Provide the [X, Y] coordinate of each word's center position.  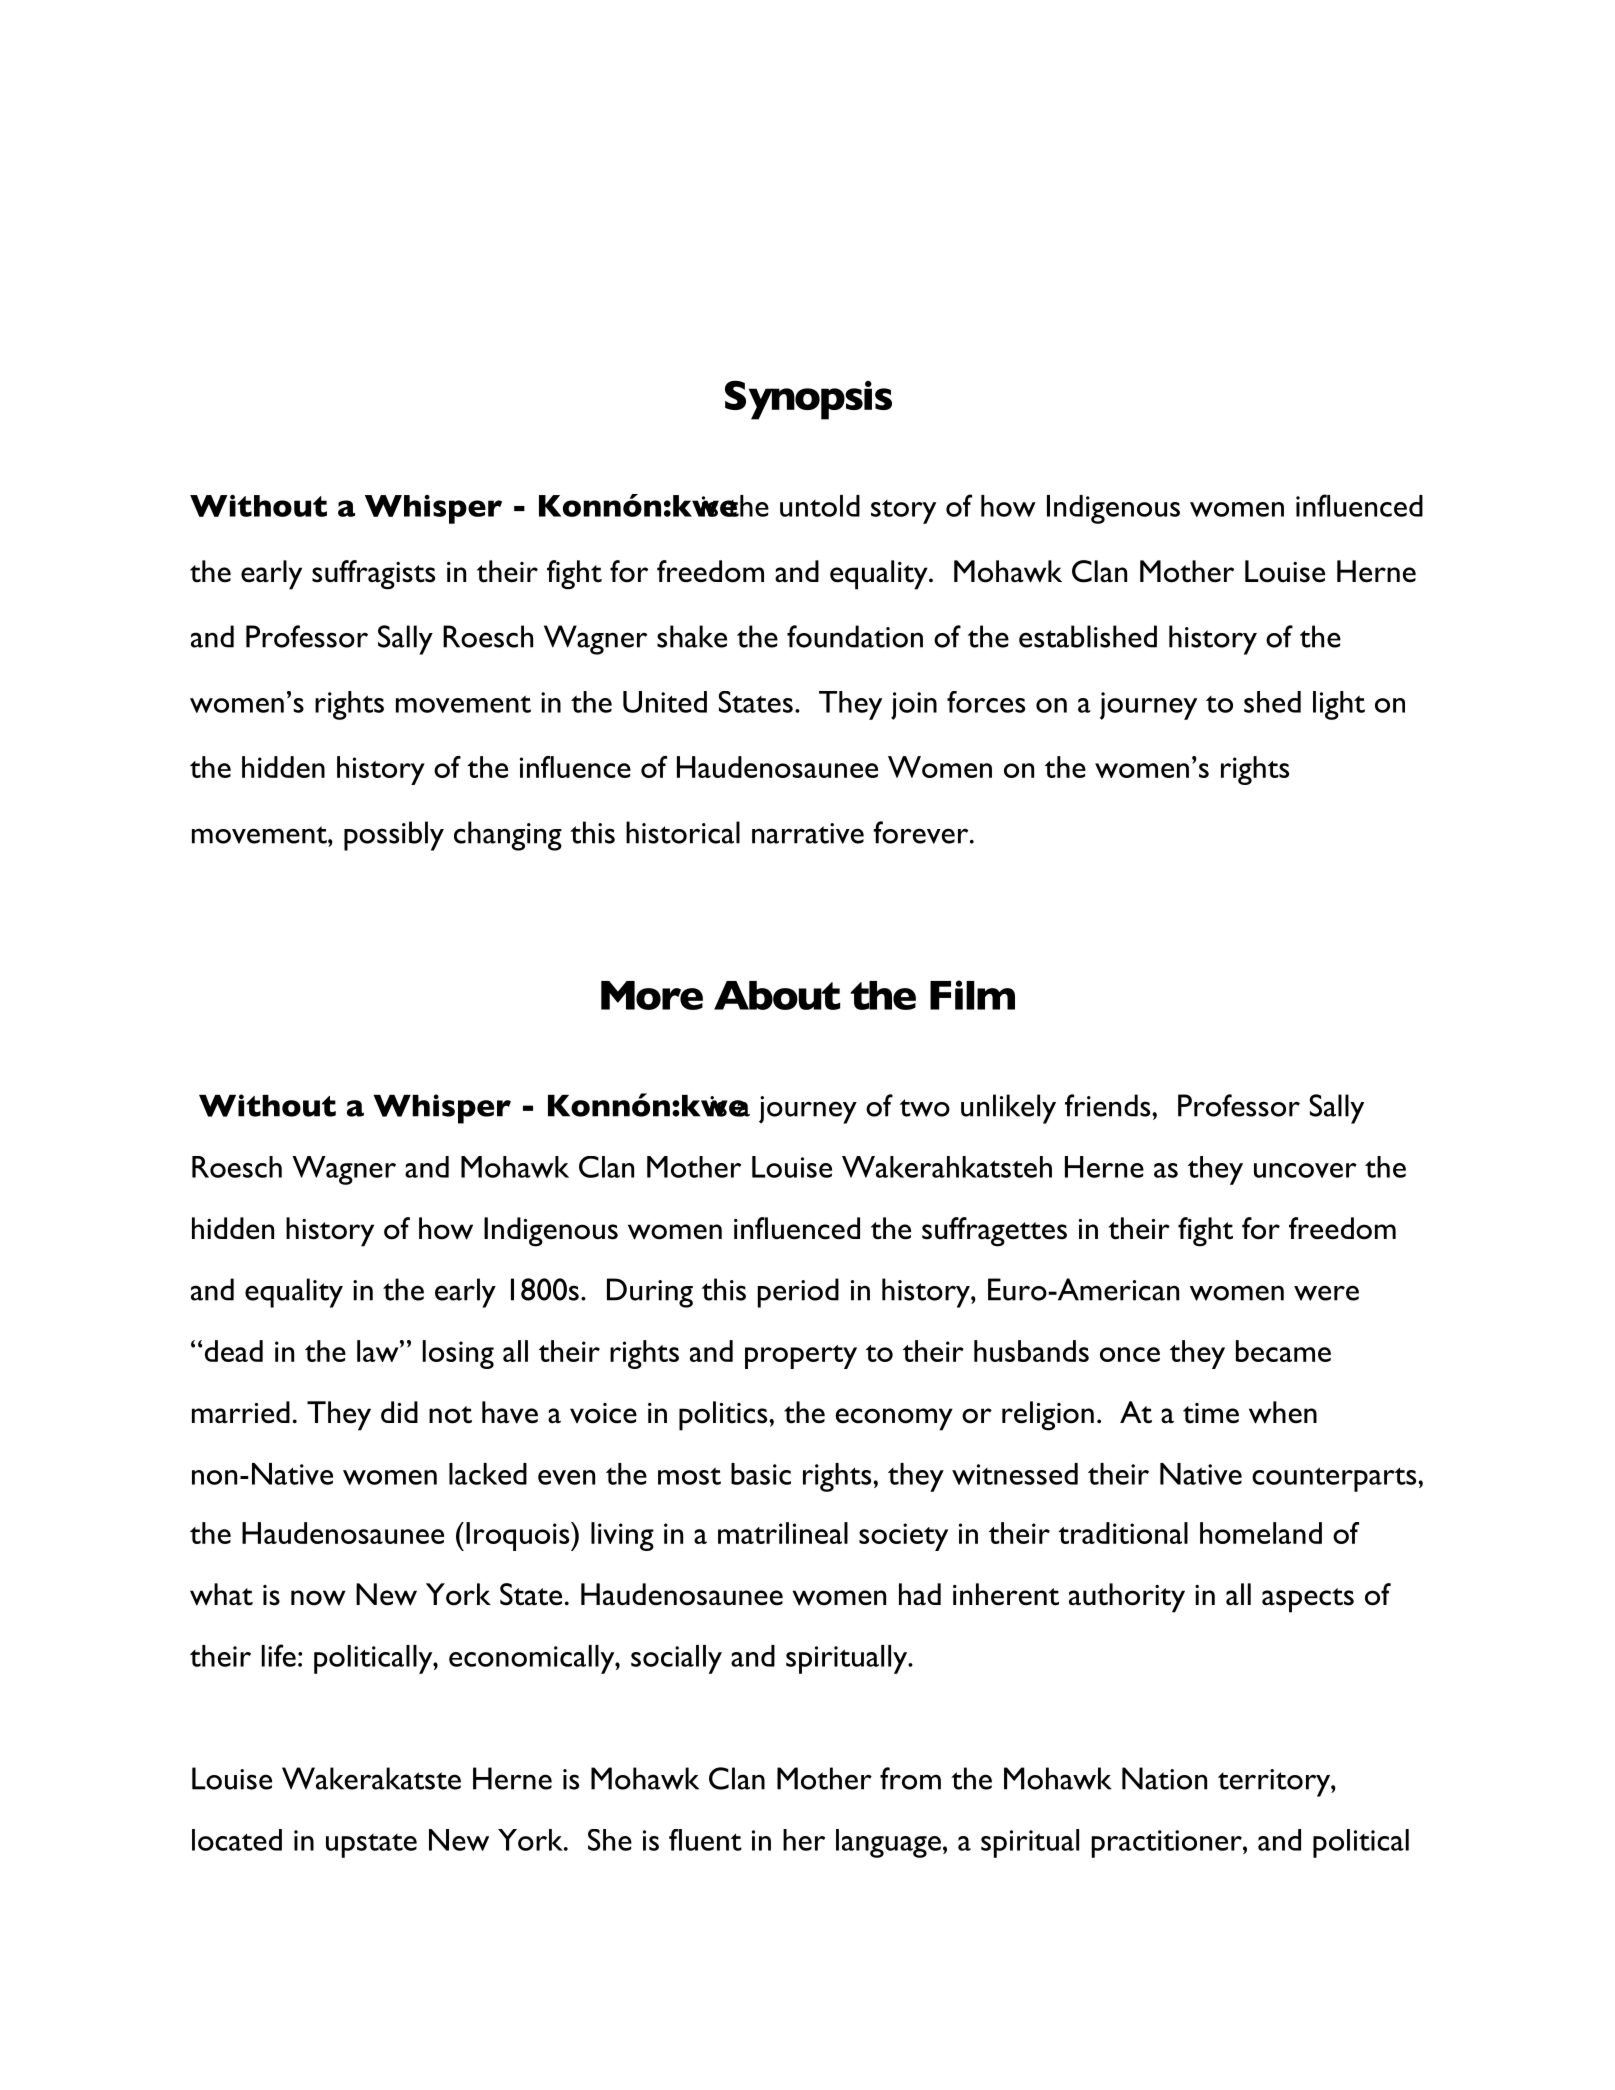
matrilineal [783, 1533]
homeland [1261, 1533]
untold [820, 506]
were [1326, 1293]
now [318, 1598]
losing [458, 1354]
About [777, 995]
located [237, 1840]
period [798, 1293]
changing [508, 836]
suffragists [373, 575]
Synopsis [808, 400]
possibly [394, 836]
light [1339, 705]
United [665, 702]
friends [1109, 1105]
